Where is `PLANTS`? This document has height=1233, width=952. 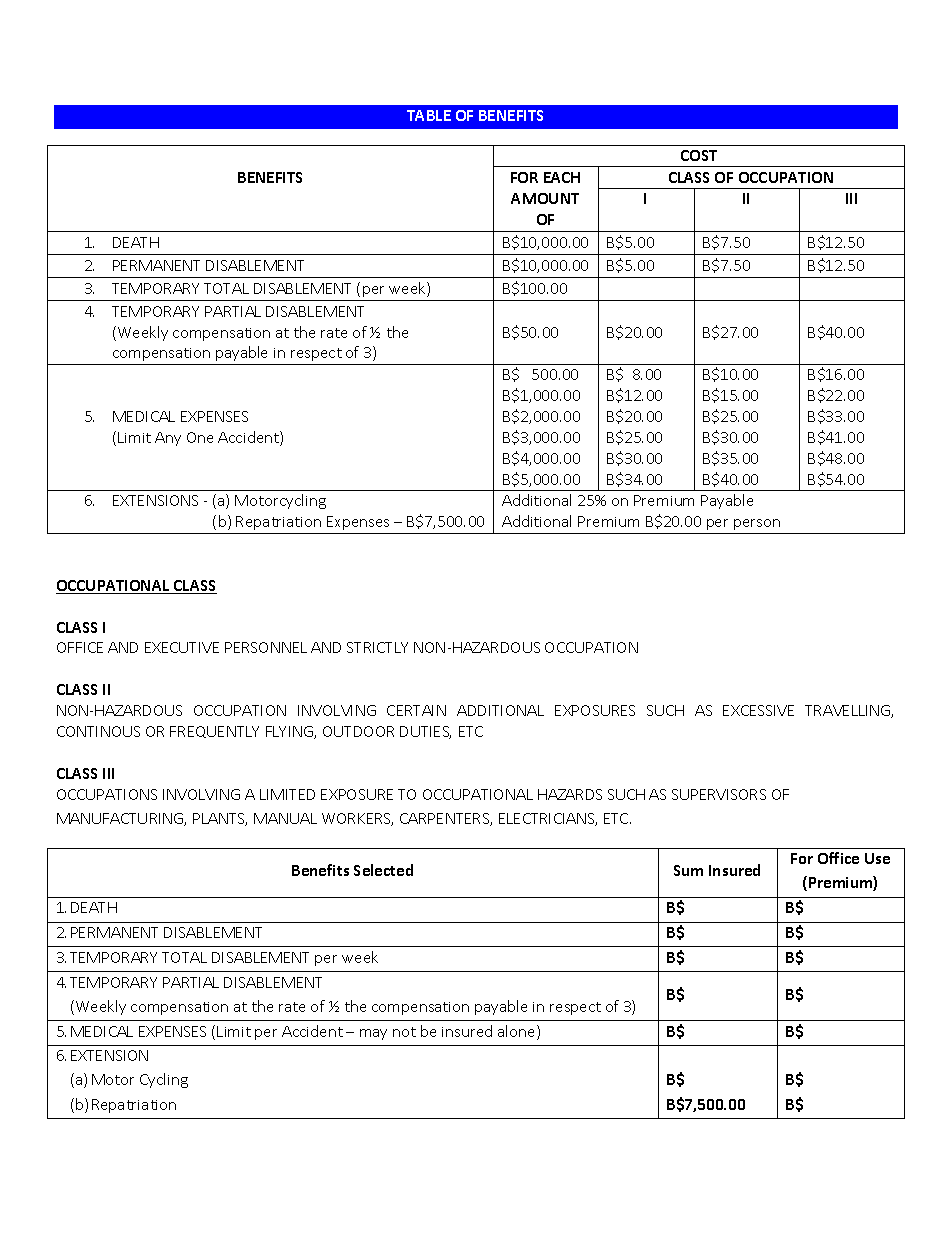
PLANTS is located at coordinates (220, 819).
